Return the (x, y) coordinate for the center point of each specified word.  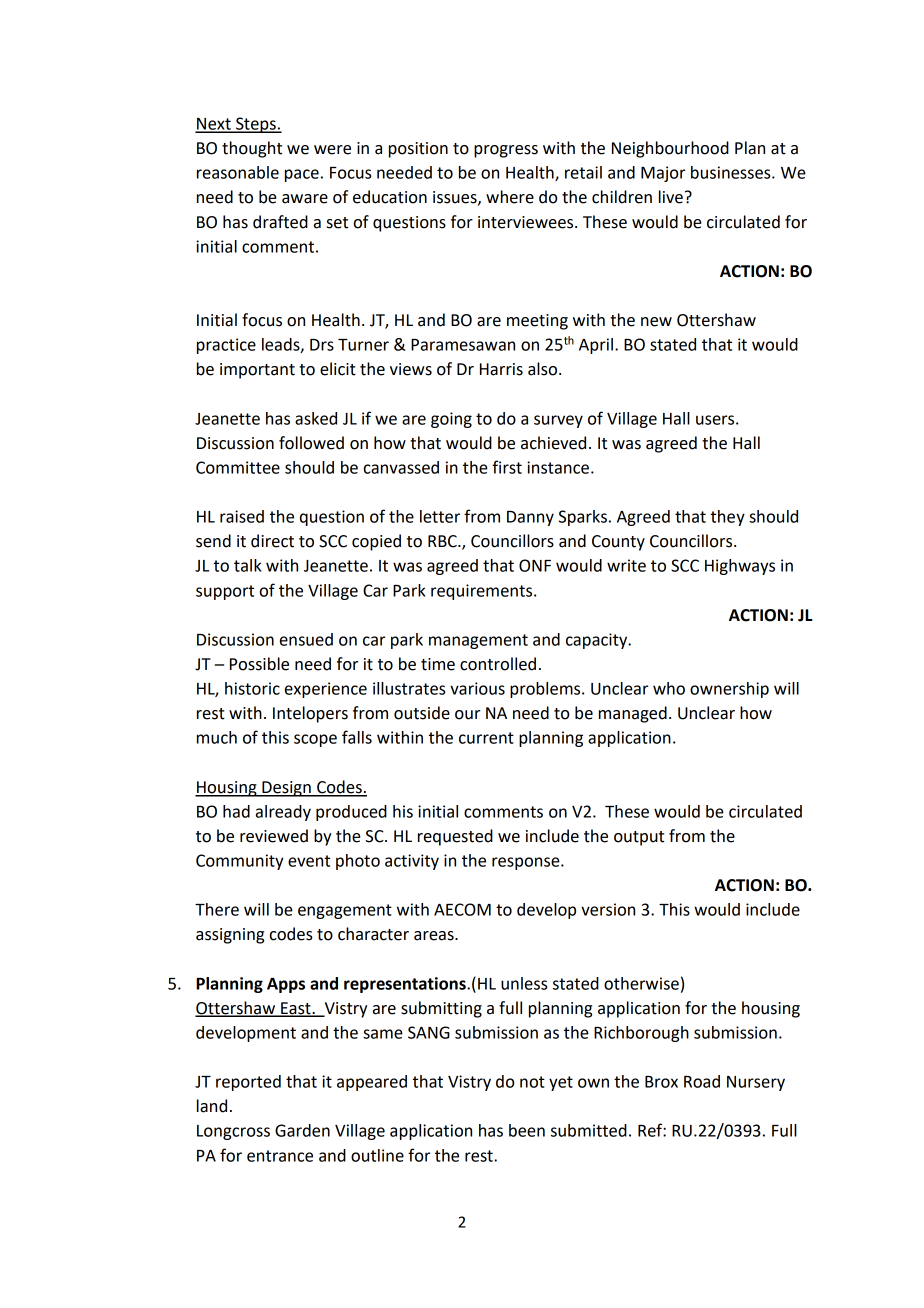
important (257, 371)
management (478, 641)
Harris (501, 369)
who (669, 688)
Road (702, 1081)
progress (506, 151)
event (309, 861)
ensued (306, 639)
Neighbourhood (670, 149)
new (656, 322)
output (639, 838)
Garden (302, 1130)
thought (252, 149)
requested (455, 837)
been (527, 1130)
